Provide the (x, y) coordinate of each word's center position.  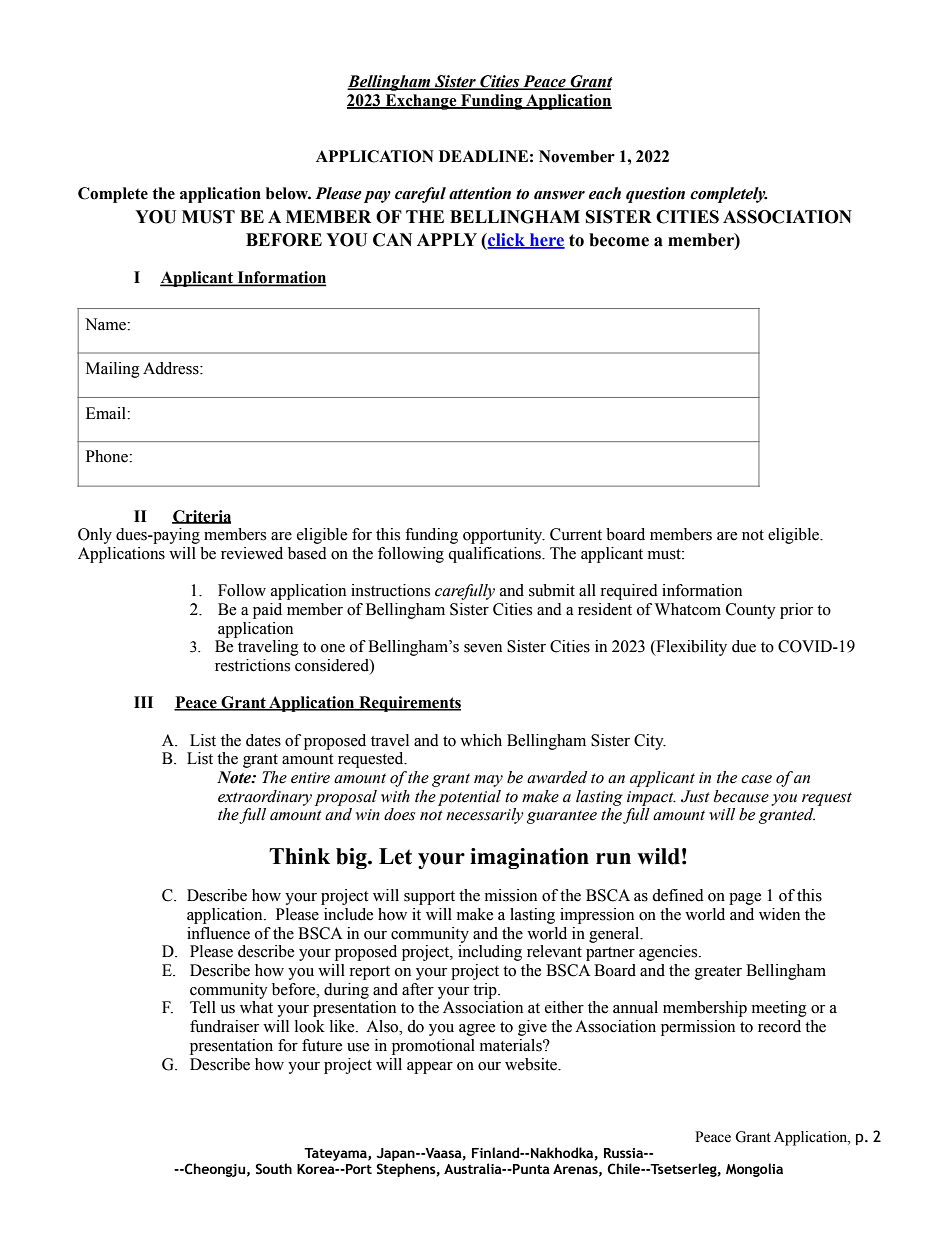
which (481, 740)
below (288, 193)
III (143, 702)
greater (718, 973)
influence (218, 933)
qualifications (495, 555)
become (619, 240)
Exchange (421, 102)
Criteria (201, 517)
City (650, 742)
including (490, 953)
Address (172, 368)
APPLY (447, 239)
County (751, 611)
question (655, 195)
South (273, 1169)
